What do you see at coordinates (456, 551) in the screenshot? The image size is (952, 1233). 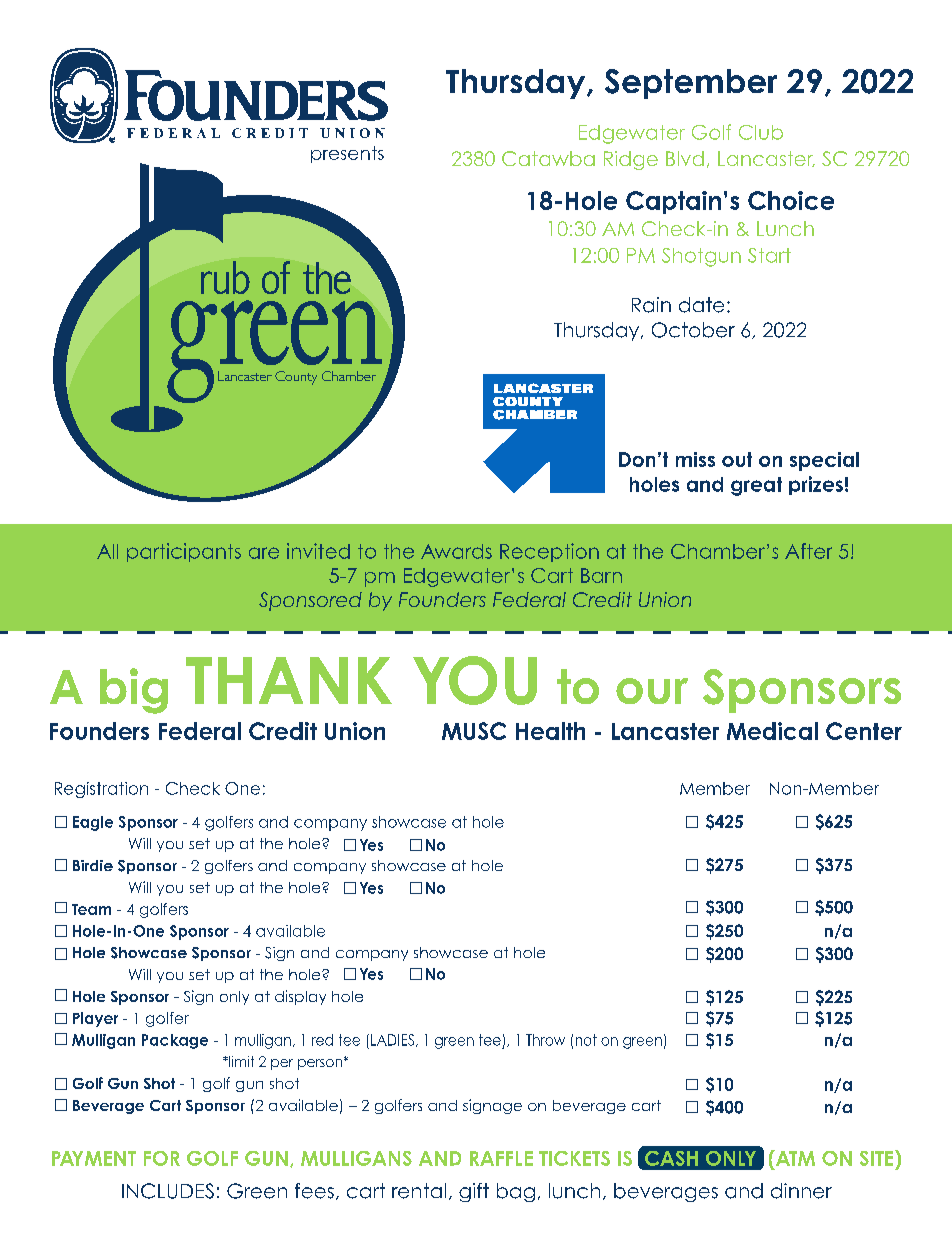 I see `Awards` at bounding box center [456, 551].
